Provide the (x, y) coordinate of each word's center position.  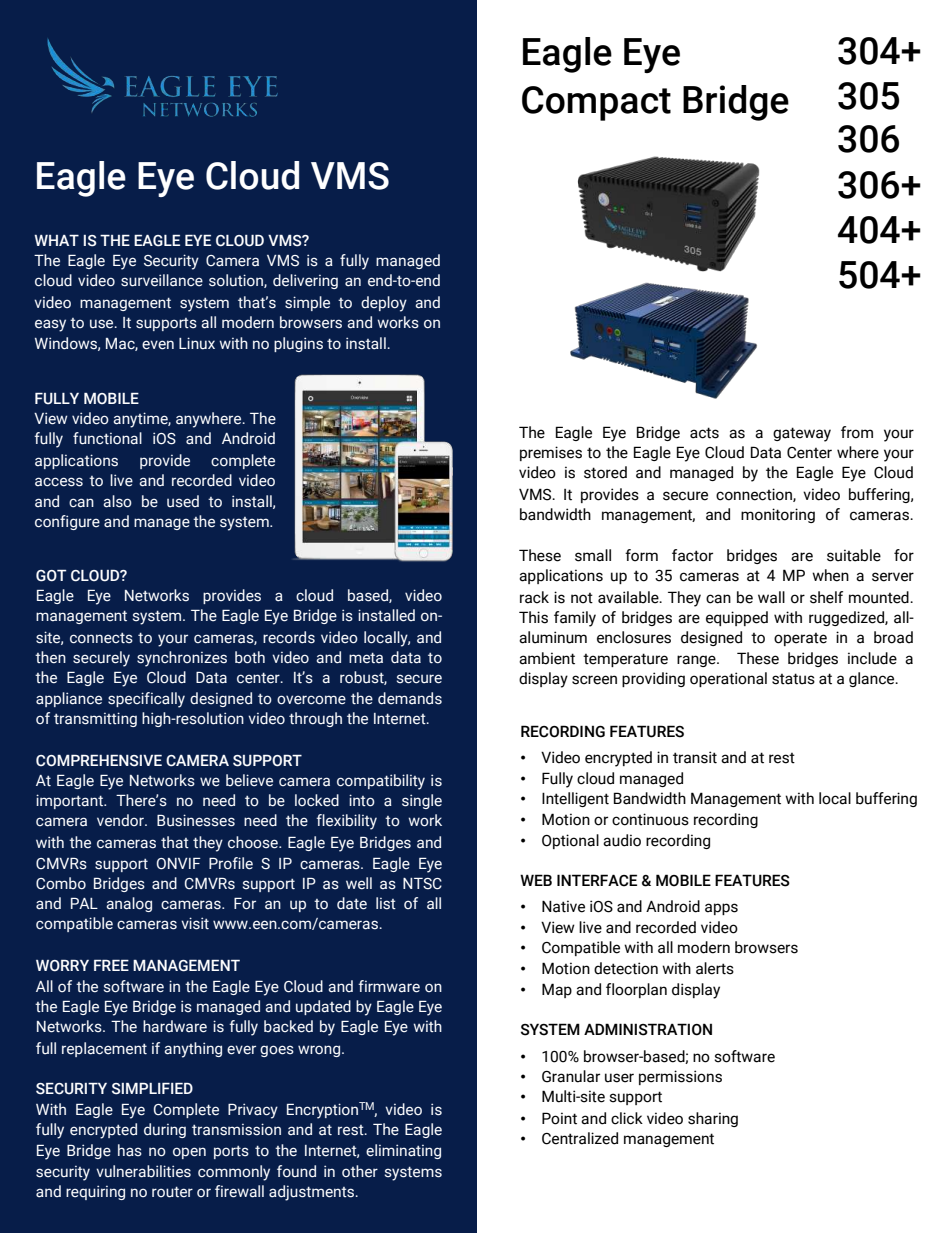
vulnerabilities (143, 1171)
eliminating (403, 1151)
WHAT (56, 240)
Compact (596, 103)
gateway (802, 434)
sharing (713, 1119)
